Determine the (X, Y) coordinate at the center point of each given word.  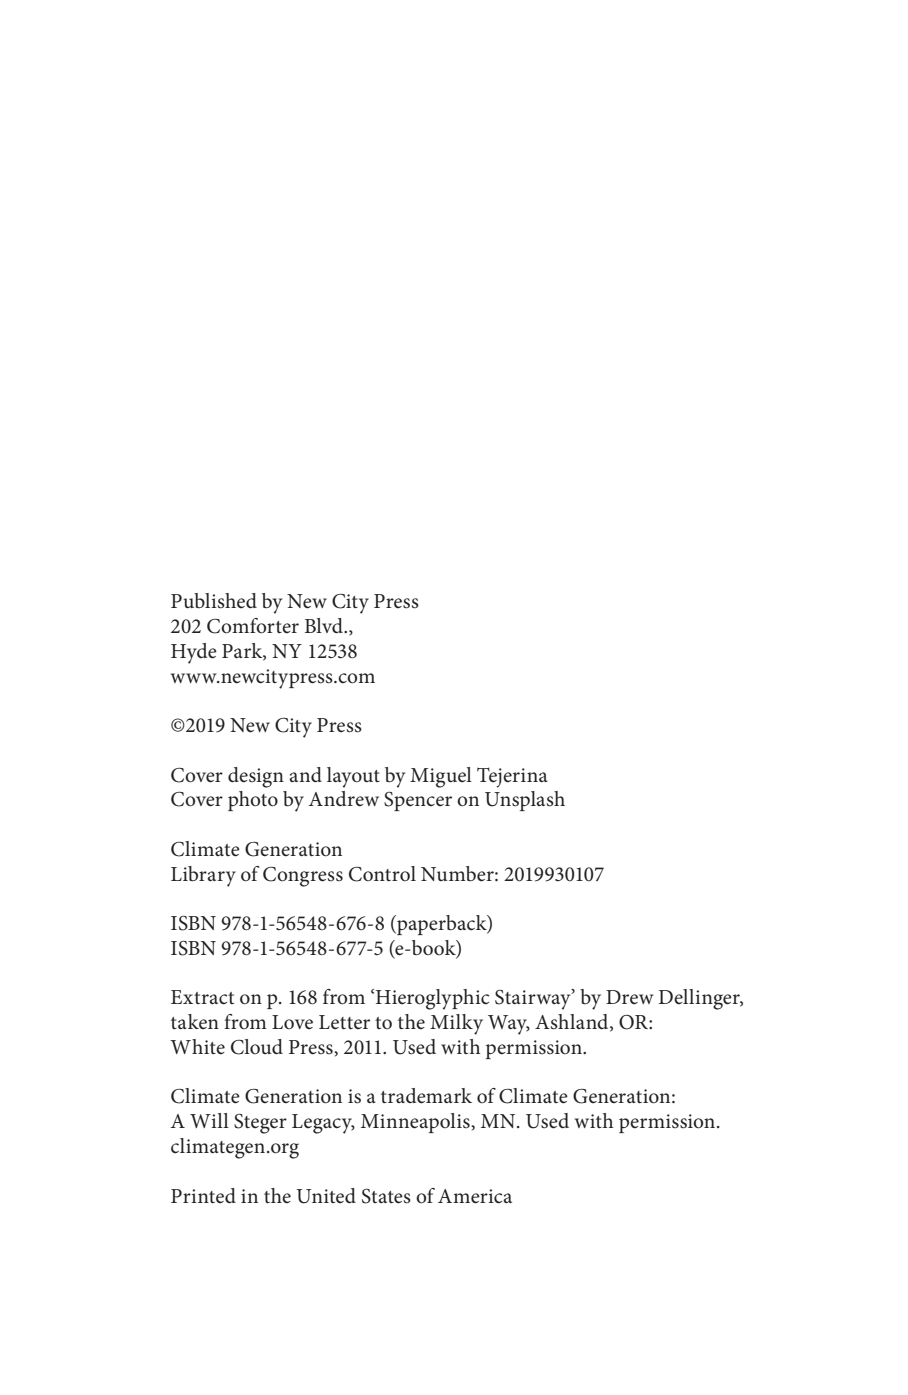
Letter (344, 1022)
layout (353, 777)
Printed (203, 1196)
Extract (202, 997)
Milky (456, 1024)
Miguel (441, 777)
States (386, 1196)
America (475, 1196)
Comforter (253, 626)
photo (253, 801)
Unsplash (525, 801)
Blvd (325, 625)
